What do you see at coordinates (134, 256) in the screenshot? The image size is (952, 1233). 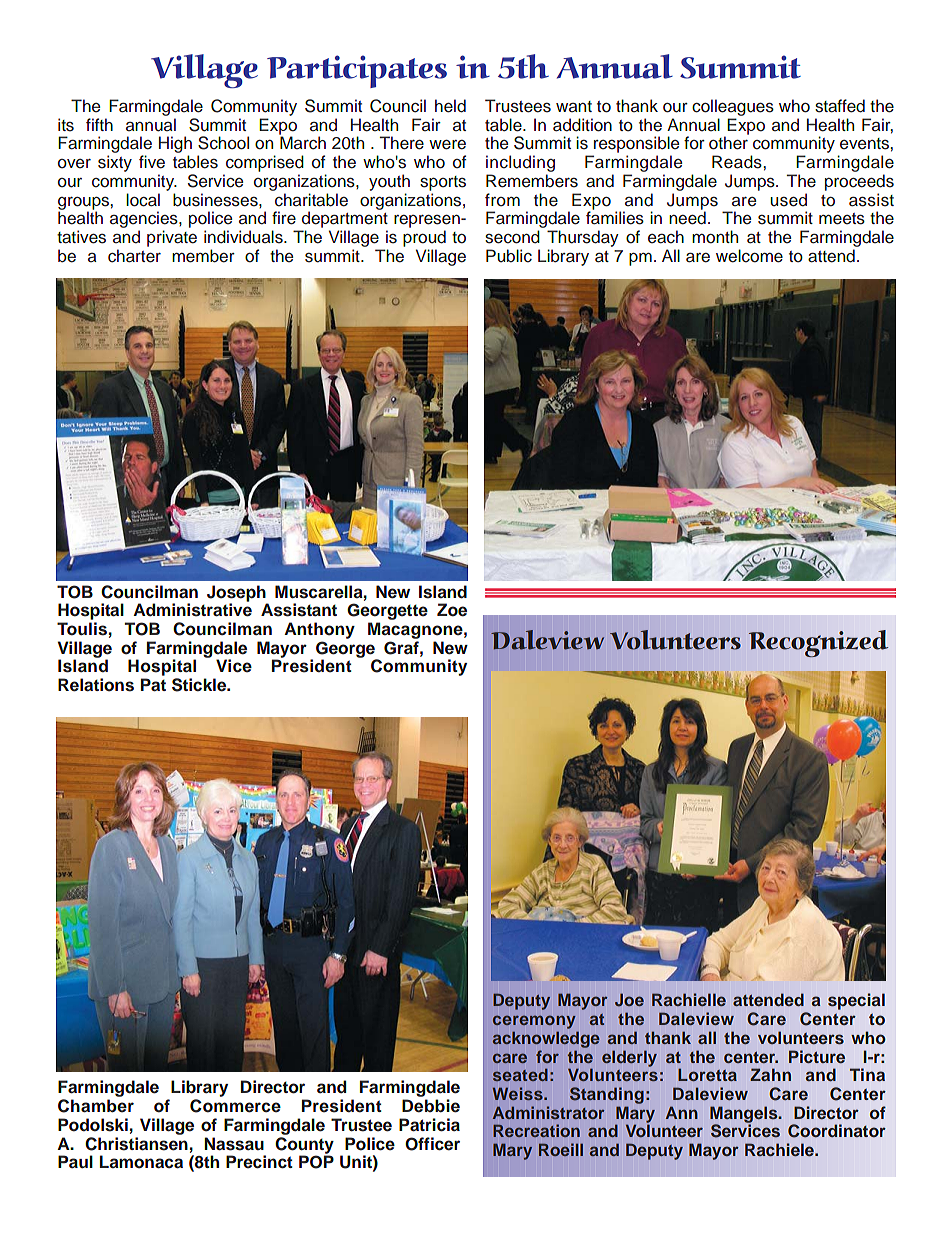 I see `charter` at bounding box center [134, 256].
